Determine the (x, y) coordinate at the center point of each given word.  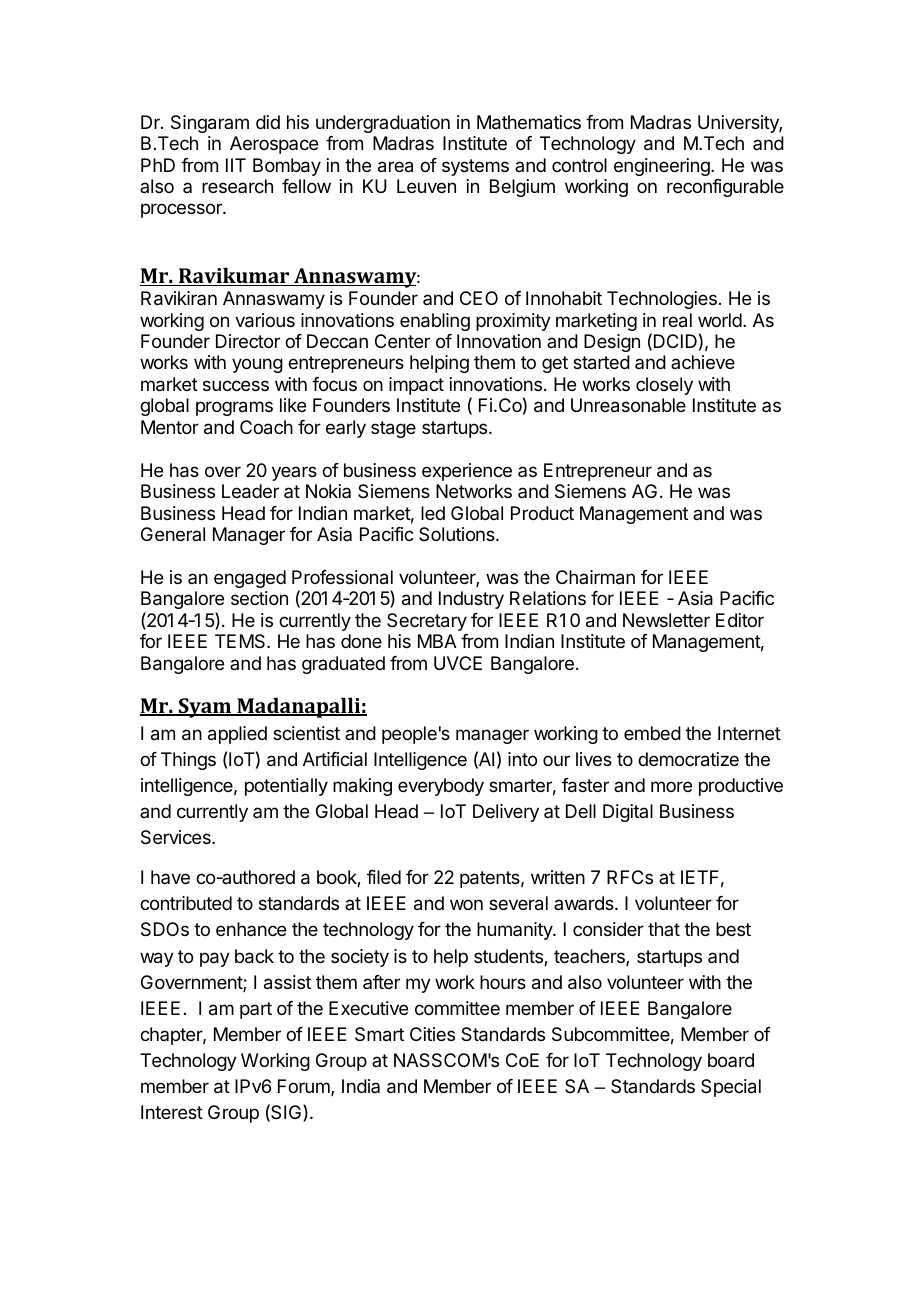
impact (416, 386)
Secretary (427, 622)
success (236, 385)
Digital (628, 813)
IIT (236, 165)
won (466, 904)
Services (177, 837)
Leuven (426, 186)
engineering (663, 167)
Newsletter (666, 620)
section (259, 598)
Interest (172, 1112)
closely (664, 386)
